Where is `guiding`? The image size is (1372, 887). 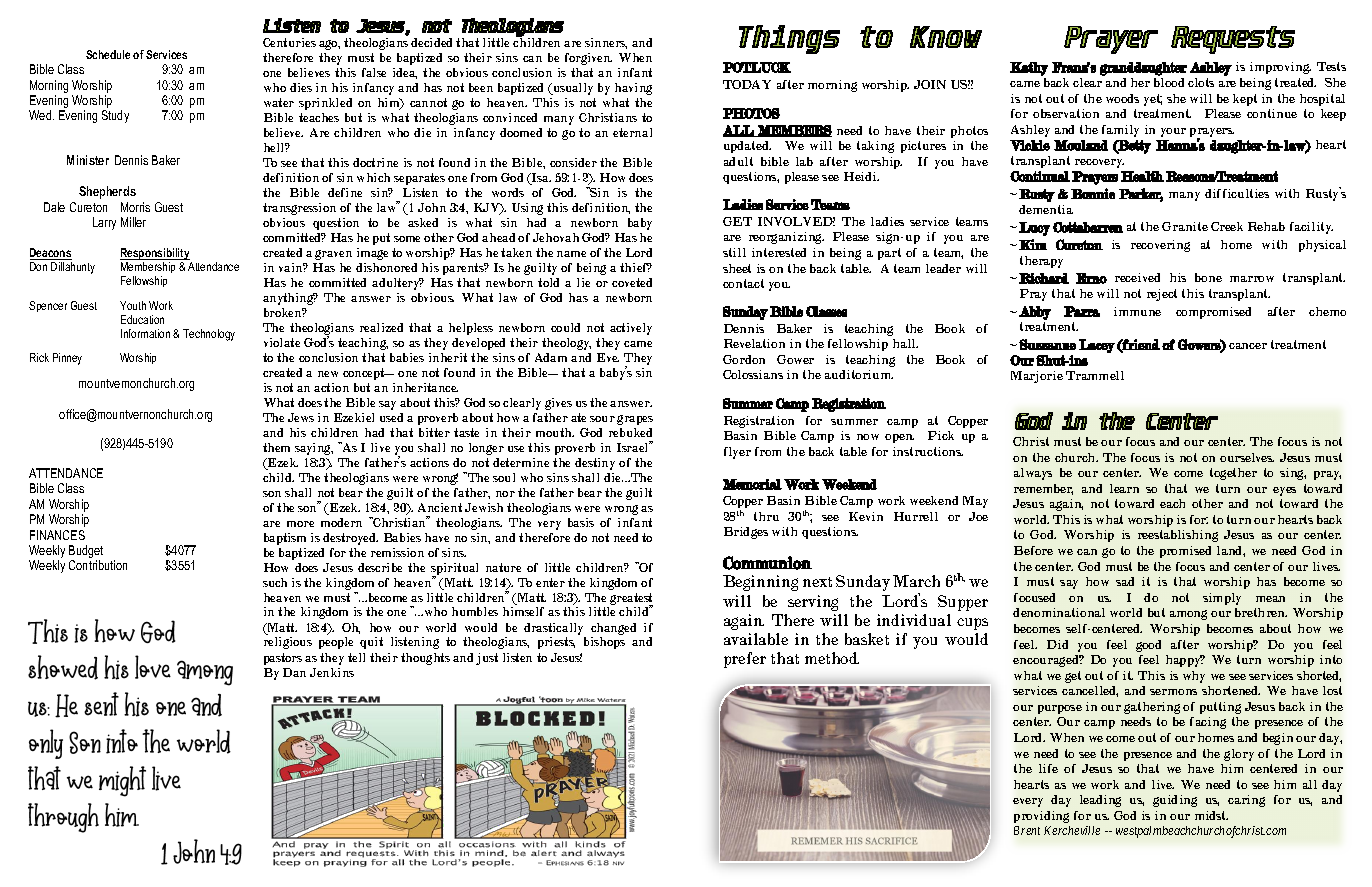
guiding is located at coordinates (1175, 801).
